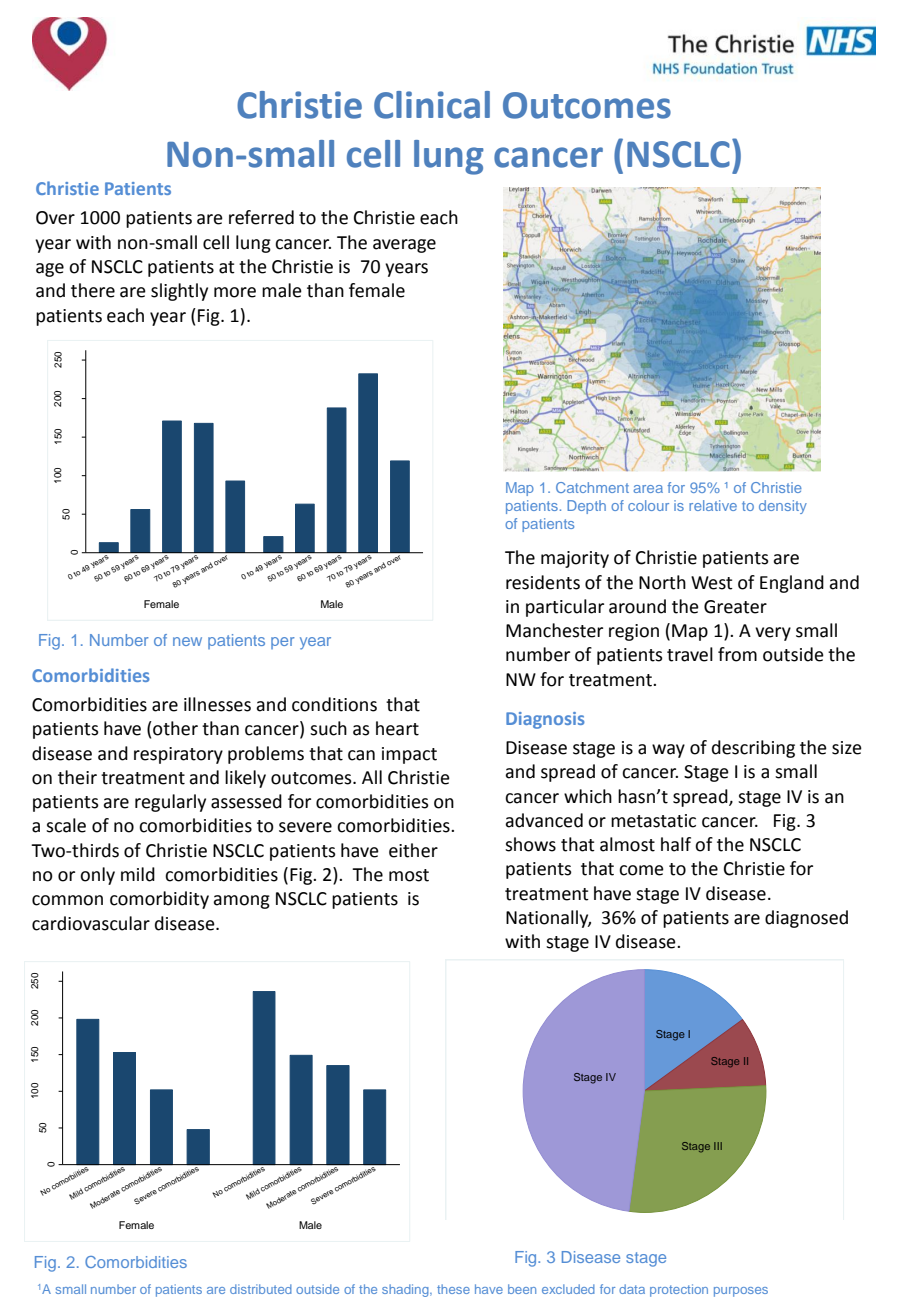 The width and height of the screenshot is (911, 1316). What do you see at coordinates (261, 1289) in the screenshot?
I see `distributed` at bounding box center [261, 1289].
